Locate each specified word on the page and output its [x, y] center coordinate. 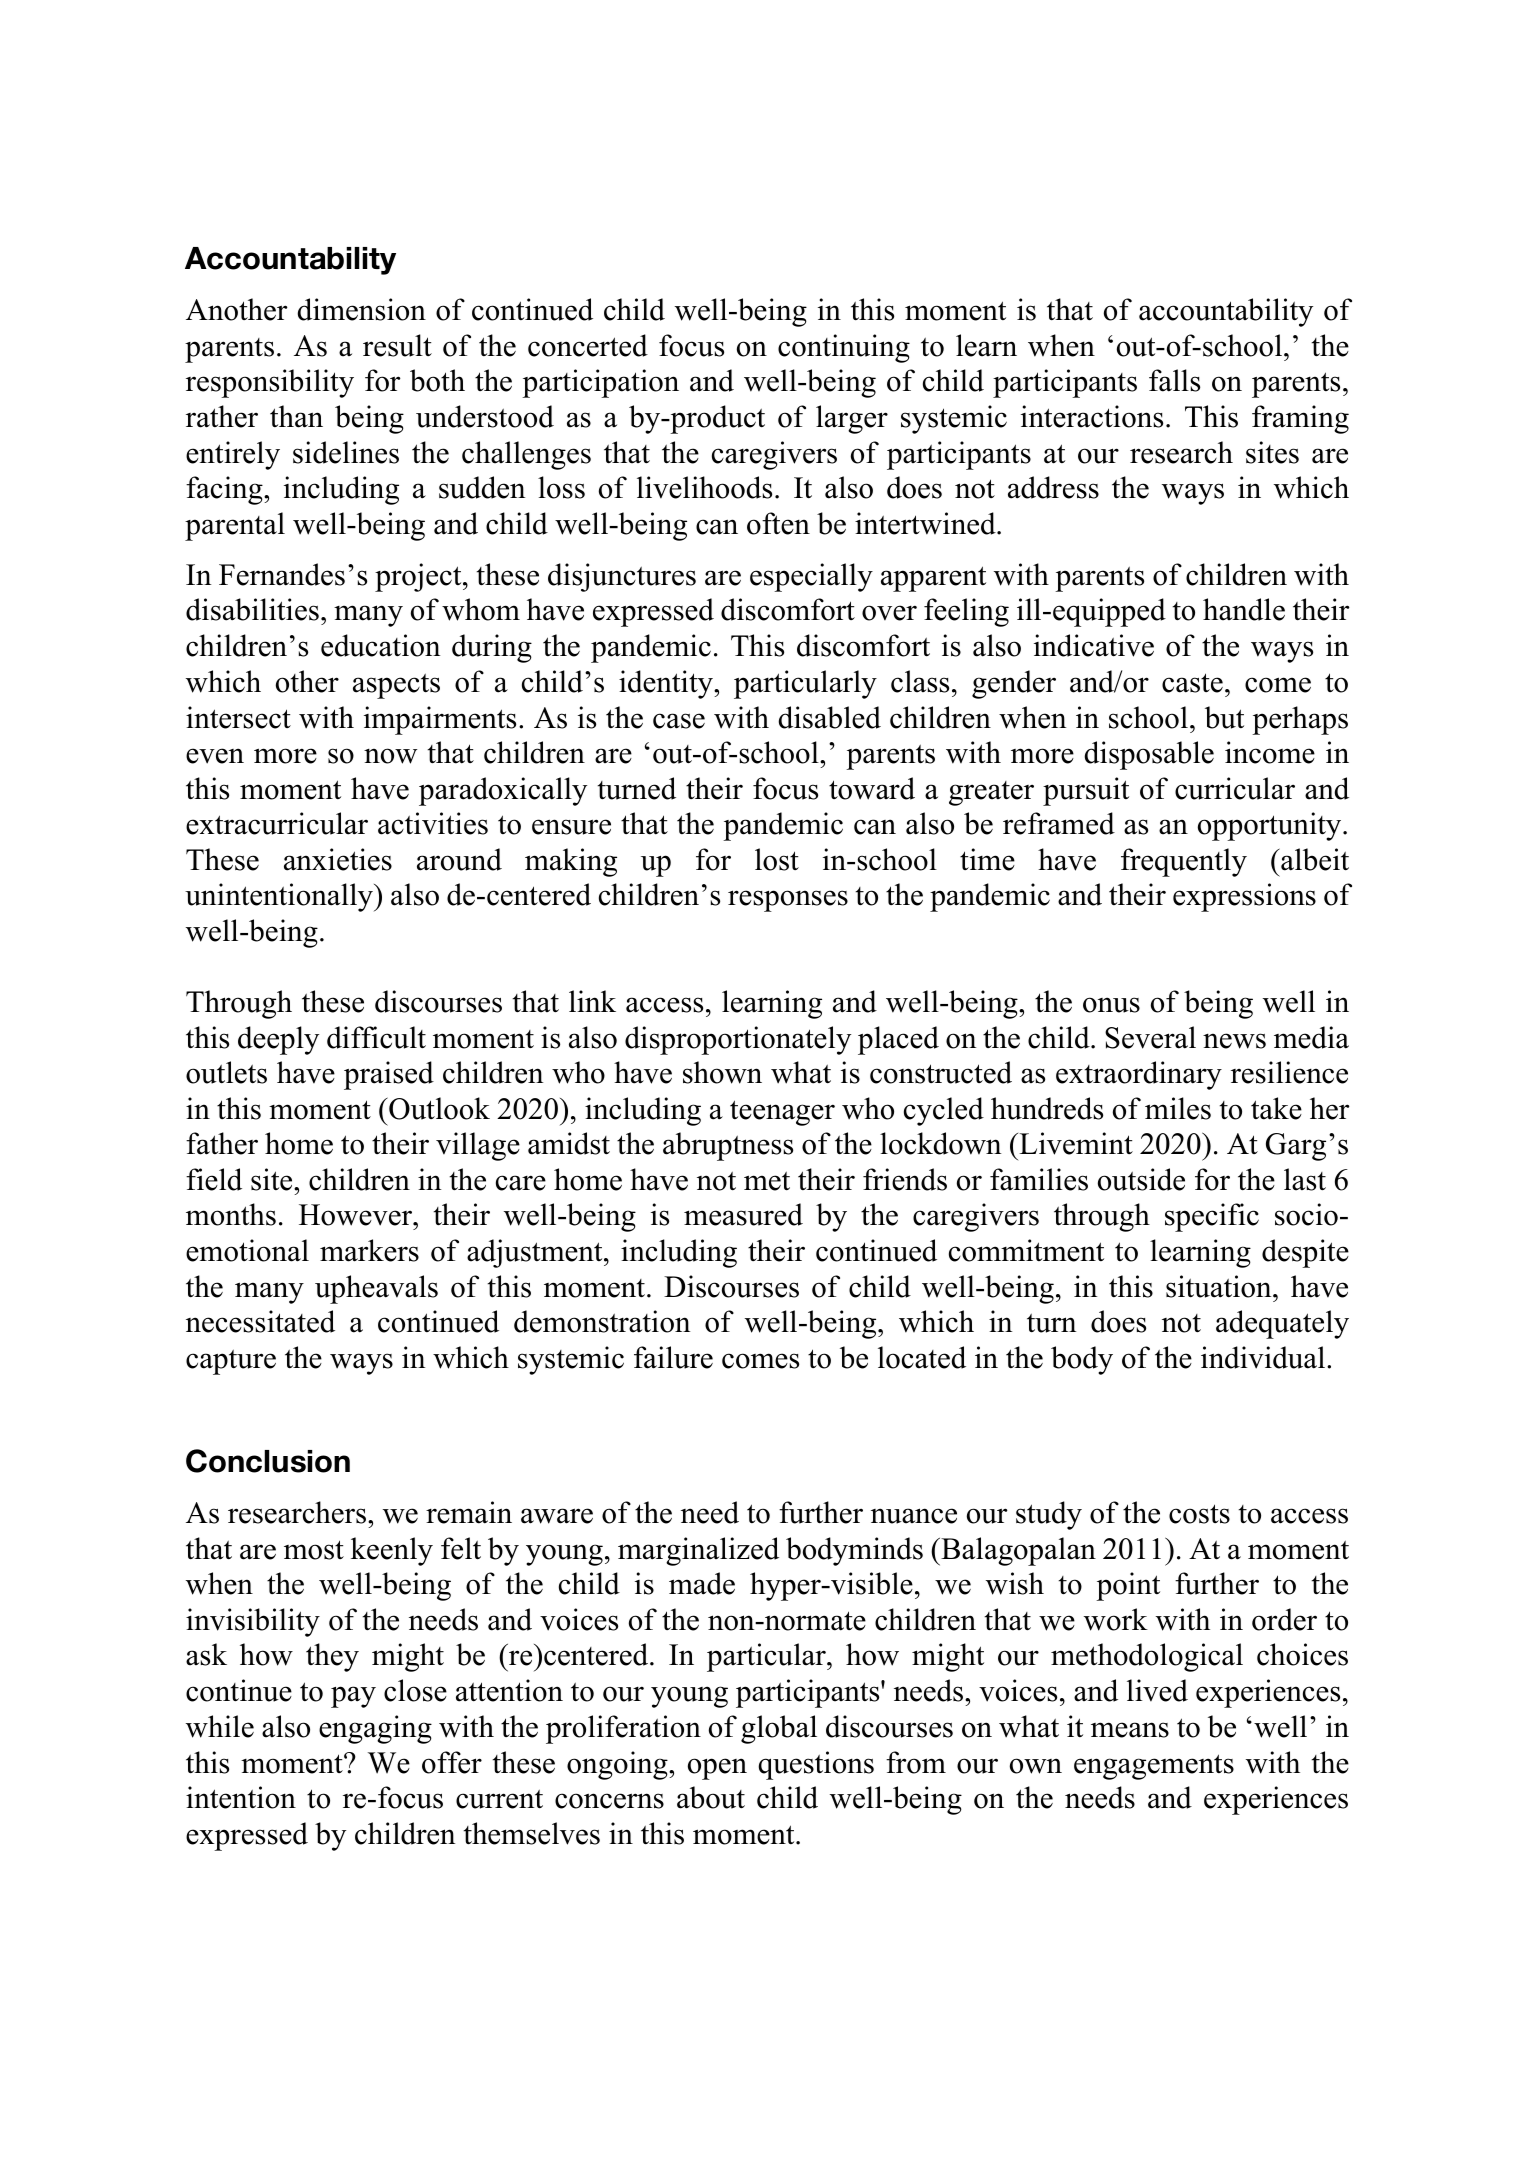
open [717, 1769]
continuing [844, 348]
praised [389, 1075]
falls [1174, 380]
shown [722, 1072]
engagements [1154, 1767]
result [397, 345]
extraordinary [1139, 1075]
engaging [375, 1729]
